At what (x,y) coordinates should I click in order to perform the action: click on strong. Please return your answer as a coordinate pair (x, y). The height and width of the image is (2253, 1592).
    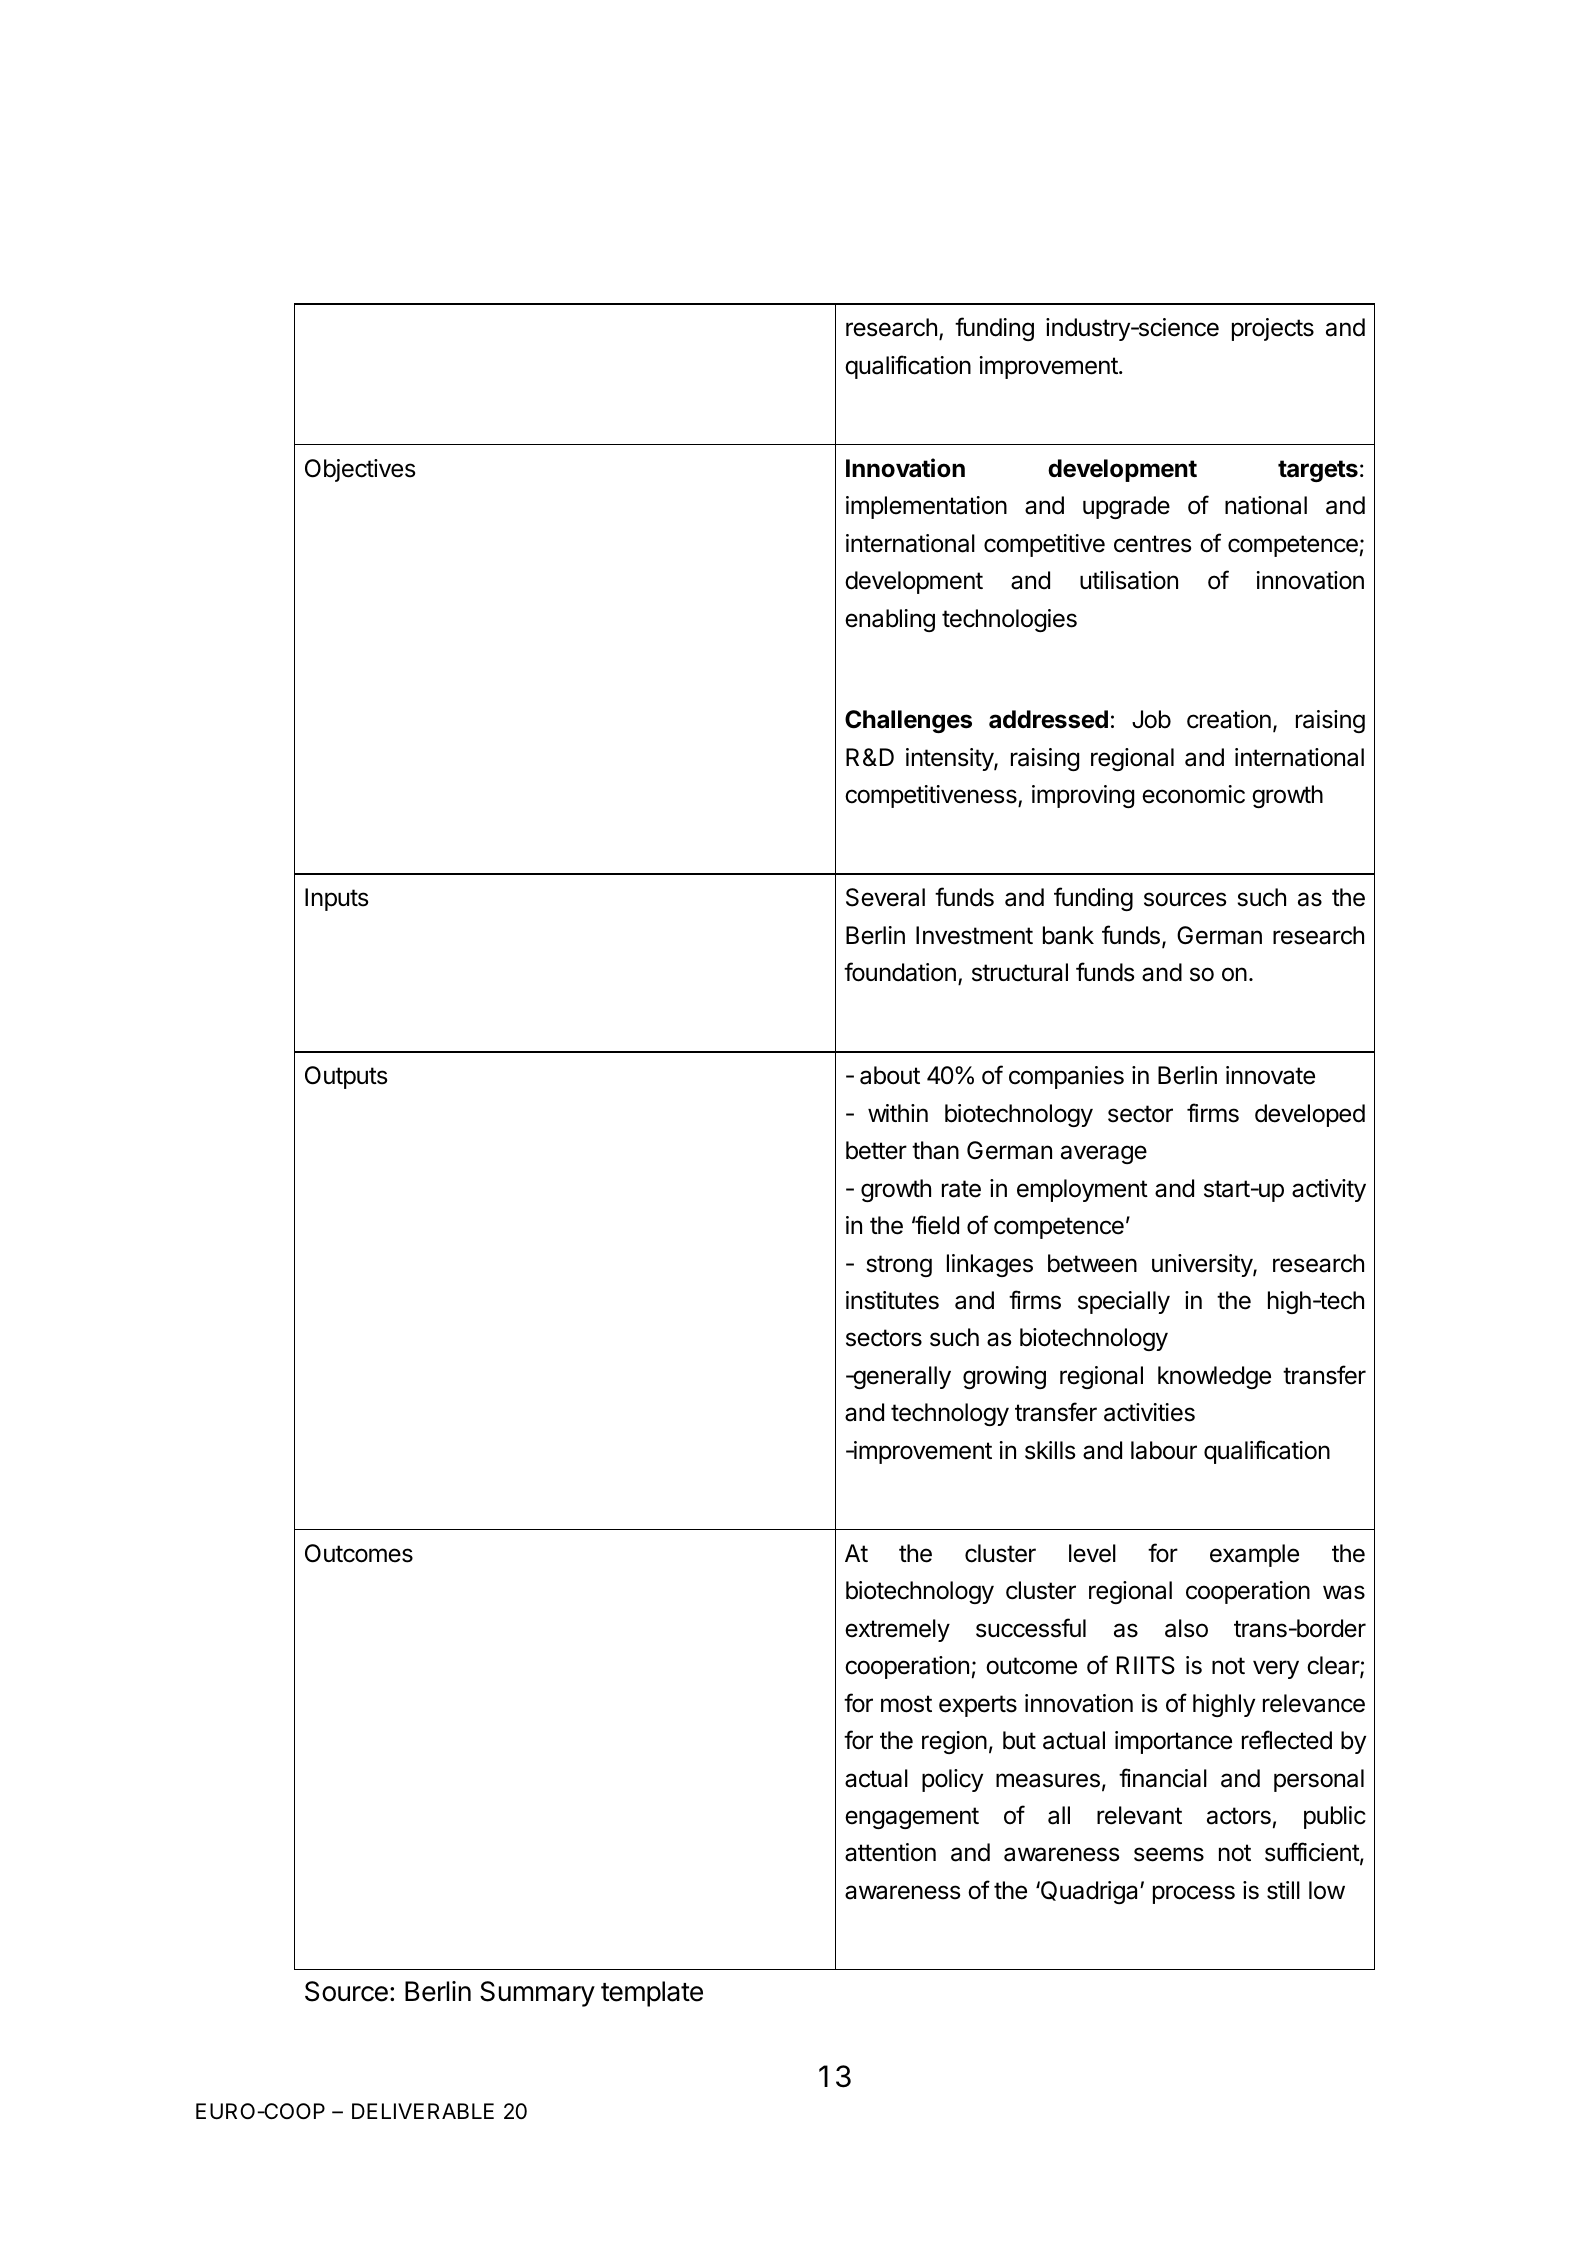
    Looking at the image, I should click on (899, 1266).
